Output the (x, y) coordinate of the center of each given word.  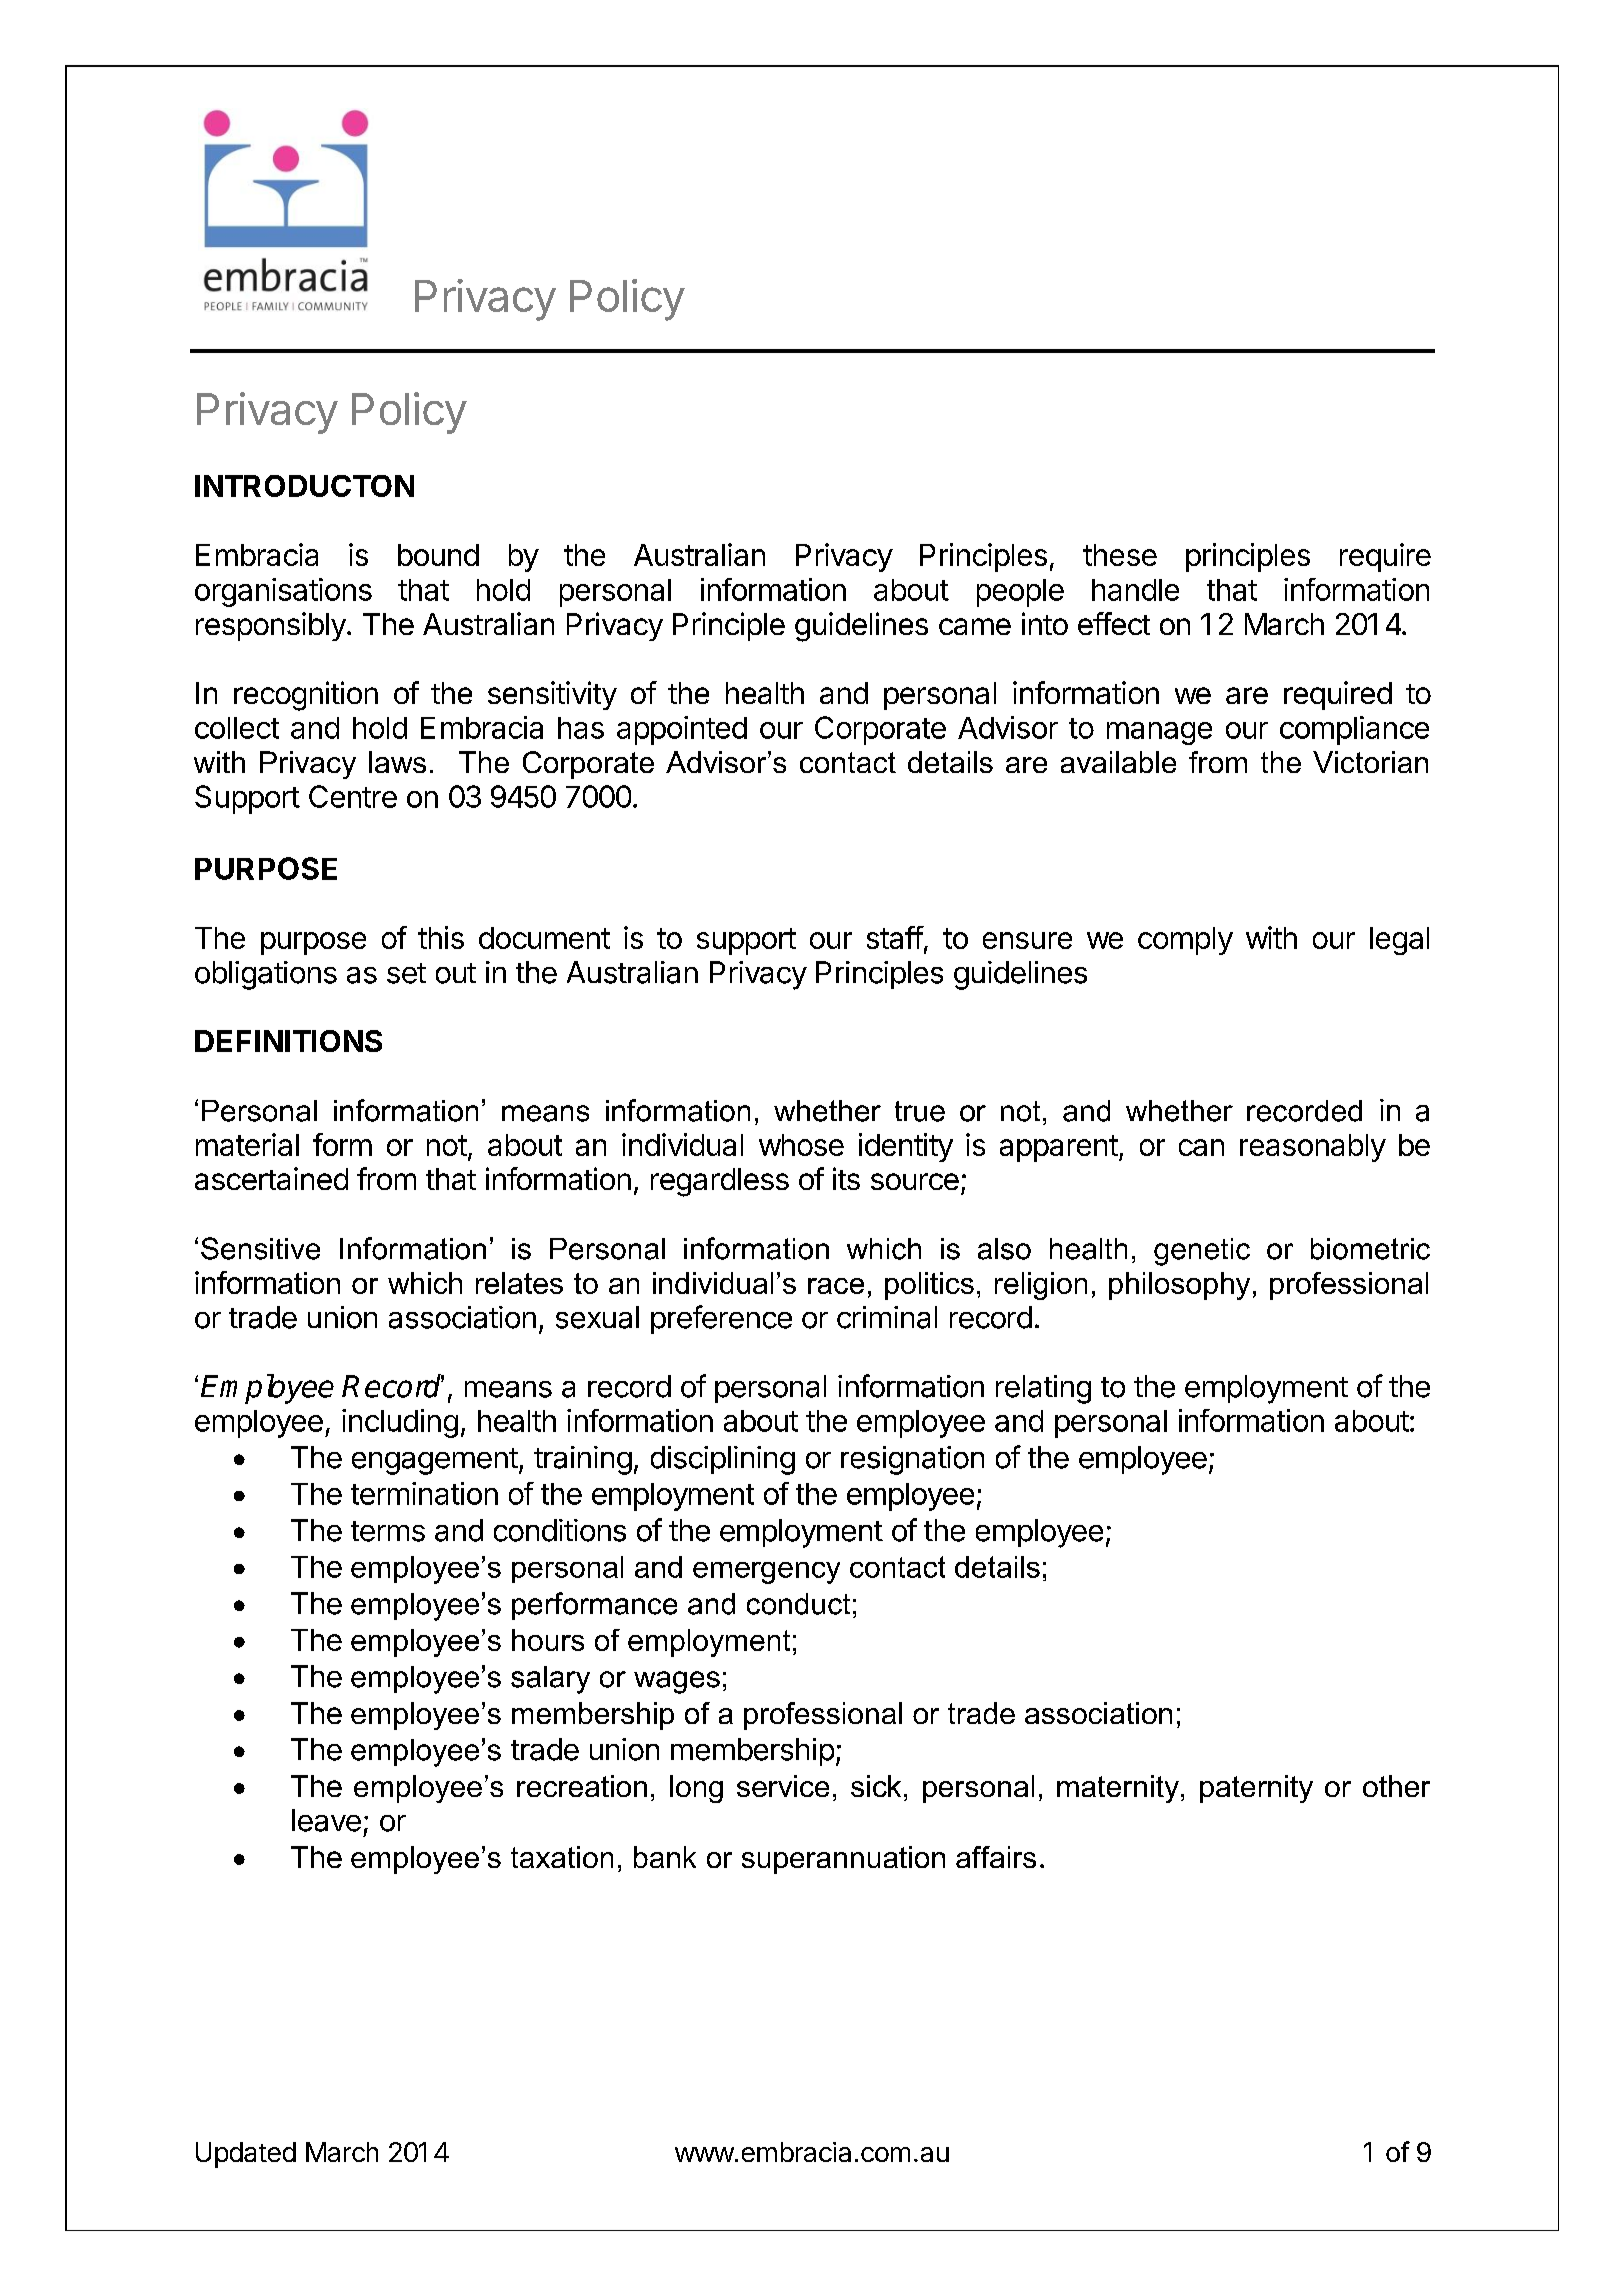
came (975, 626)
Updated (246, 2155)
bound (438, 555)
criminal (887, 1317)
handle (1135, 590)
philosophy (1179, 1286)
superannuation (843, 1860)
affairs (996, 1857)
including (400, 1423)
